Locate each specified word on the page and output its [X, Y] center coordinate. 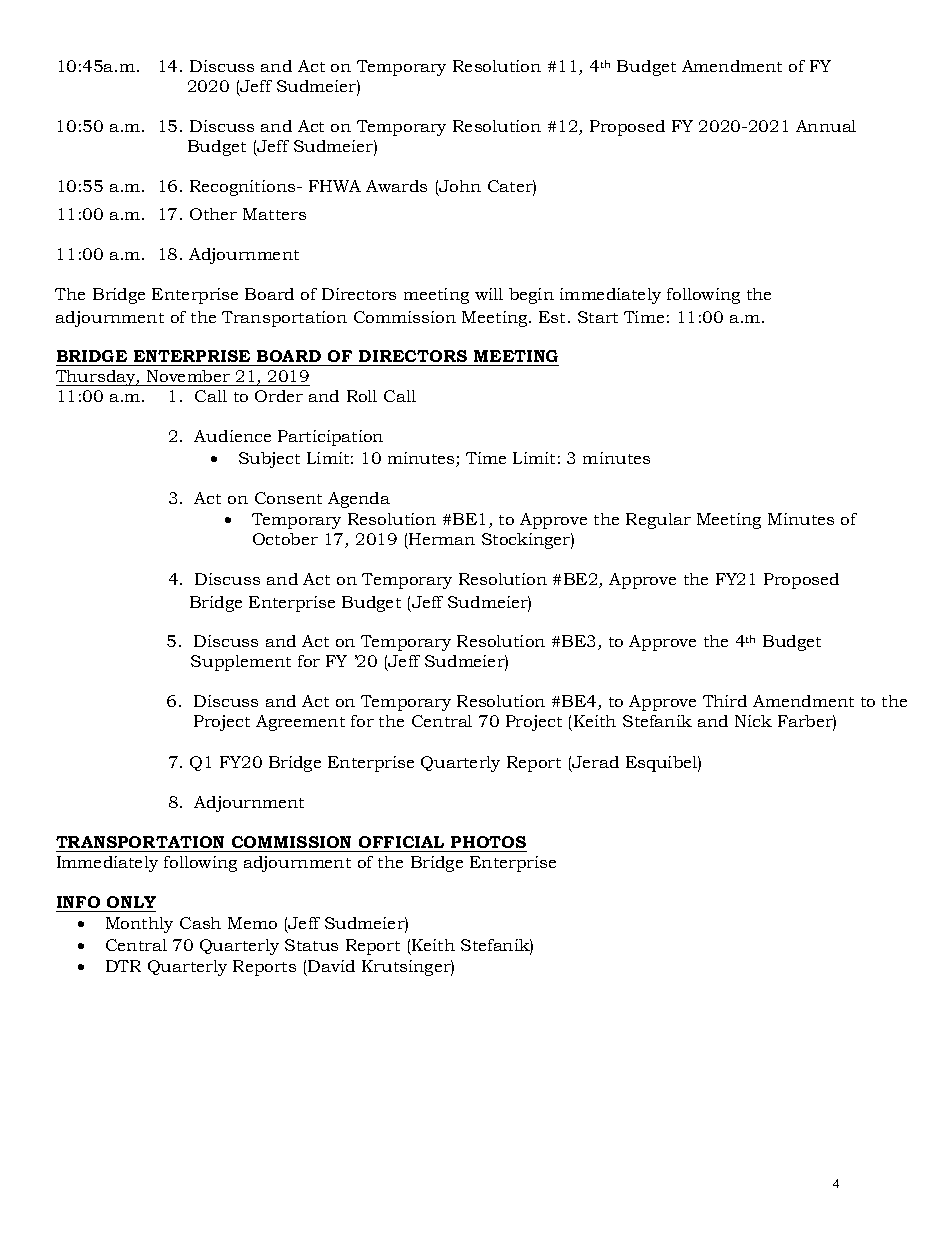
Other [213, 214]
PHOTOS [488, 842]
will [489, 294]
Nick [753, 721]
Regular [658, 521]
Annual [826, 126]
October [285, 539]
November [188, 376]
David [331, 966]
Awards [396, 186]
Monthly [139, 925]
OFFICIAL [401, 842]
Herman [442, 539]
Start [598, 317]
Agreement [300, 723]
